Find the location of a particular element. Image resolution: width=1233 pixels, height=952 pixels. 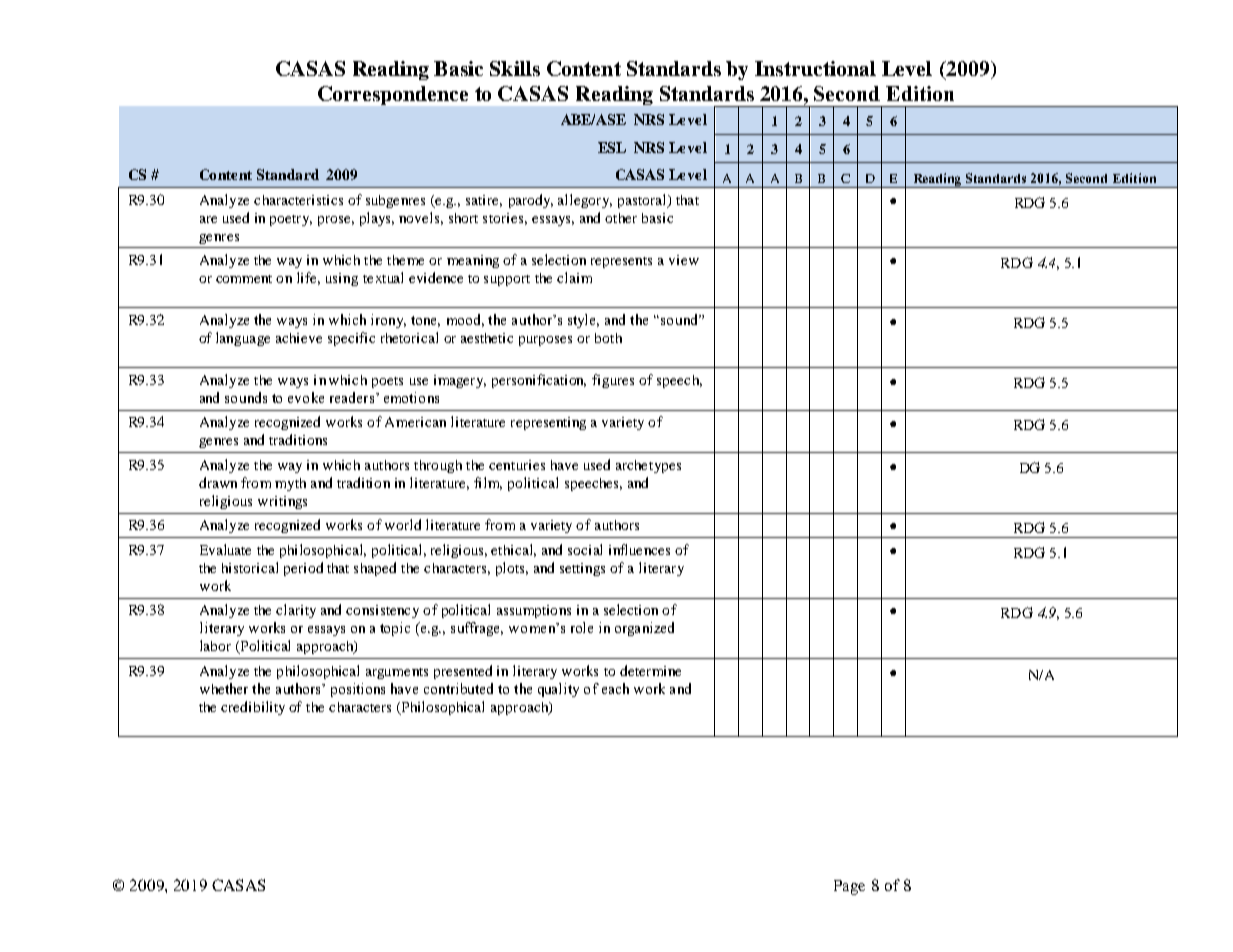

credibility is located at coordinates (253, 708).
